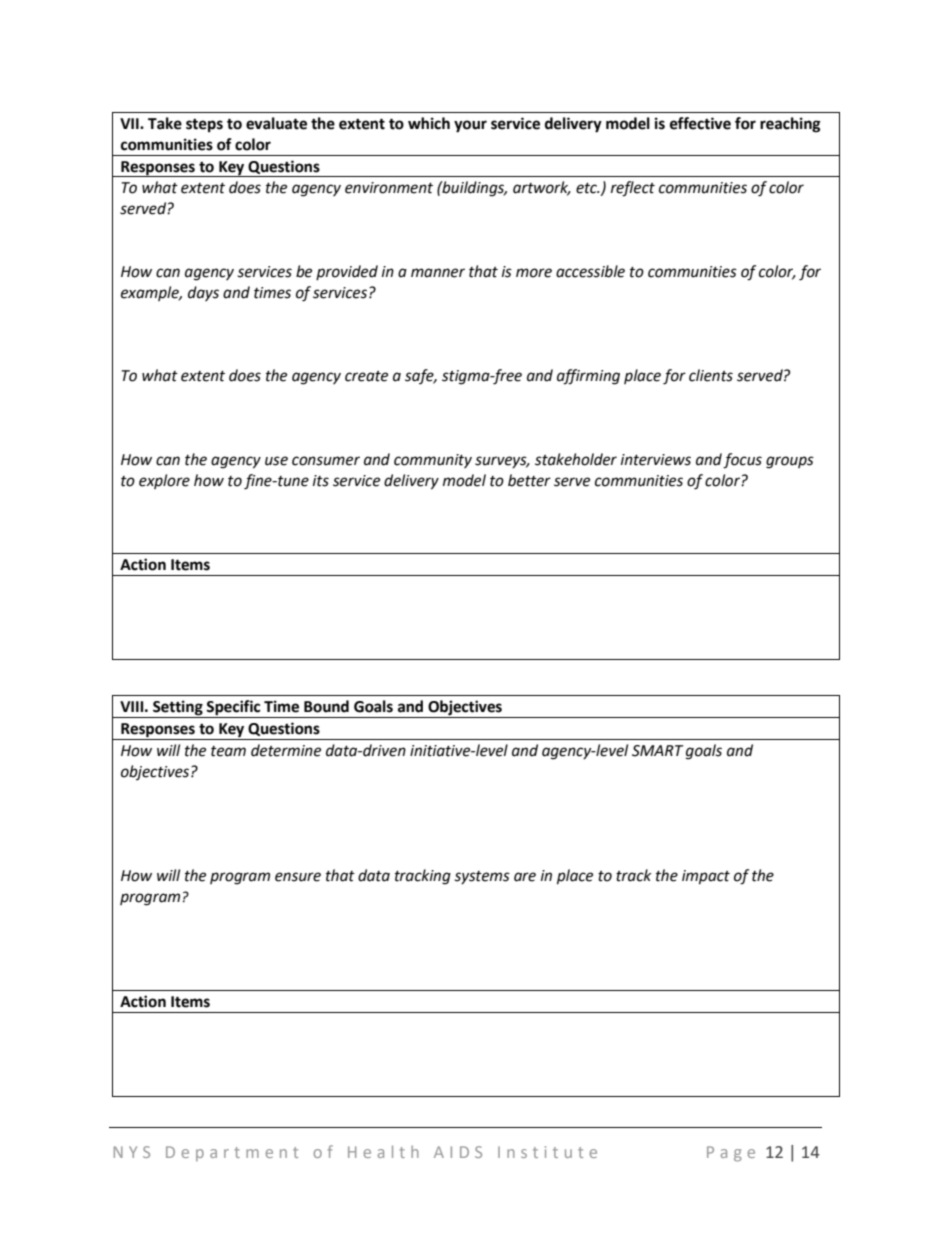  I want to click on your, so click(470, 126).
